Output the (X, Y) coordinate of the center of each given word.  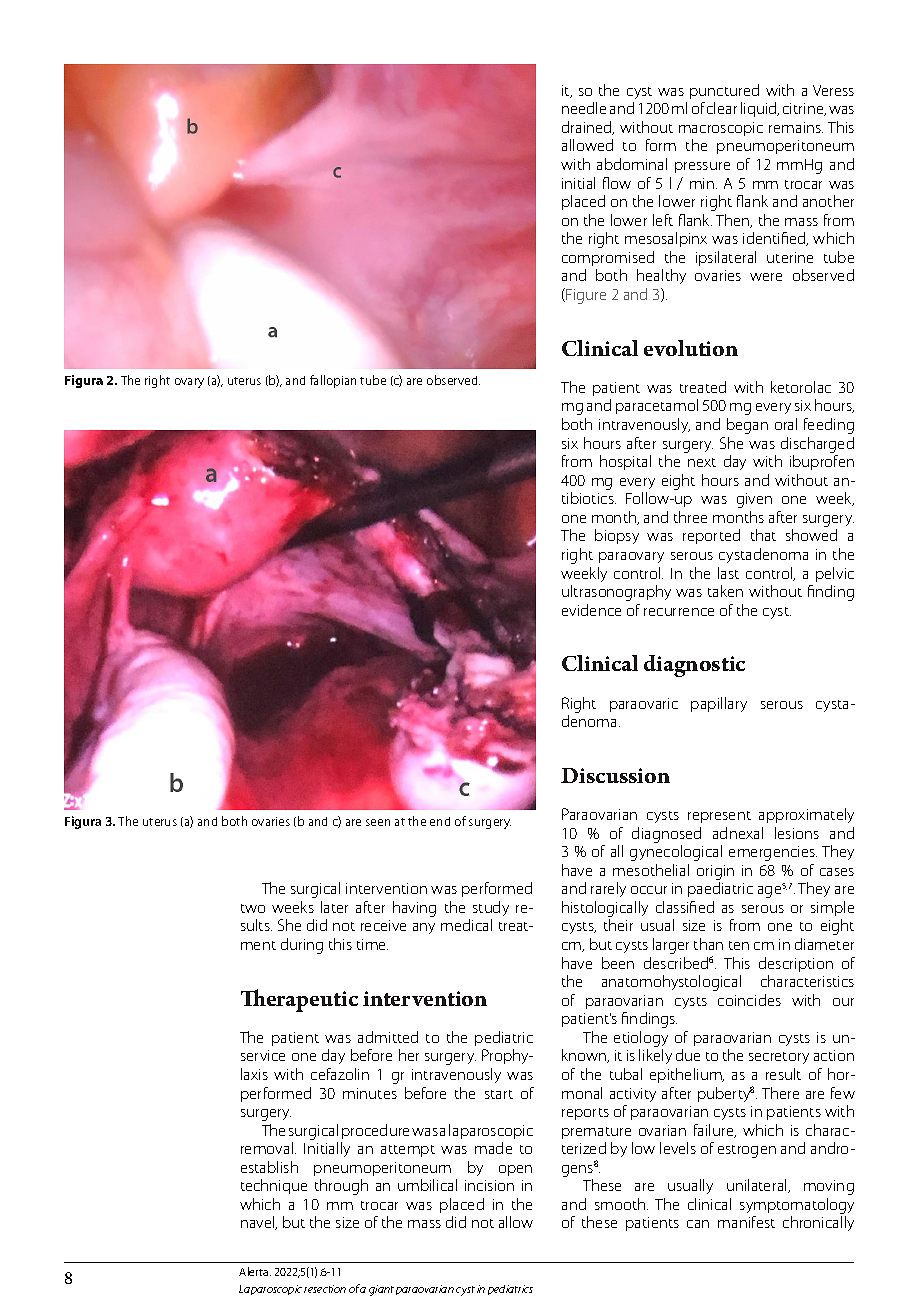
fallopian (333, 381)
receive (383, 925)
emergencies (773, 853)
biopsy (617, 536)
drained (588, 128)
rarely (608, 889)
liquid (760, 109)
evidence (591, 610)
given (754, 500)
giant (381, 1290)
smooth (620, 1204)
